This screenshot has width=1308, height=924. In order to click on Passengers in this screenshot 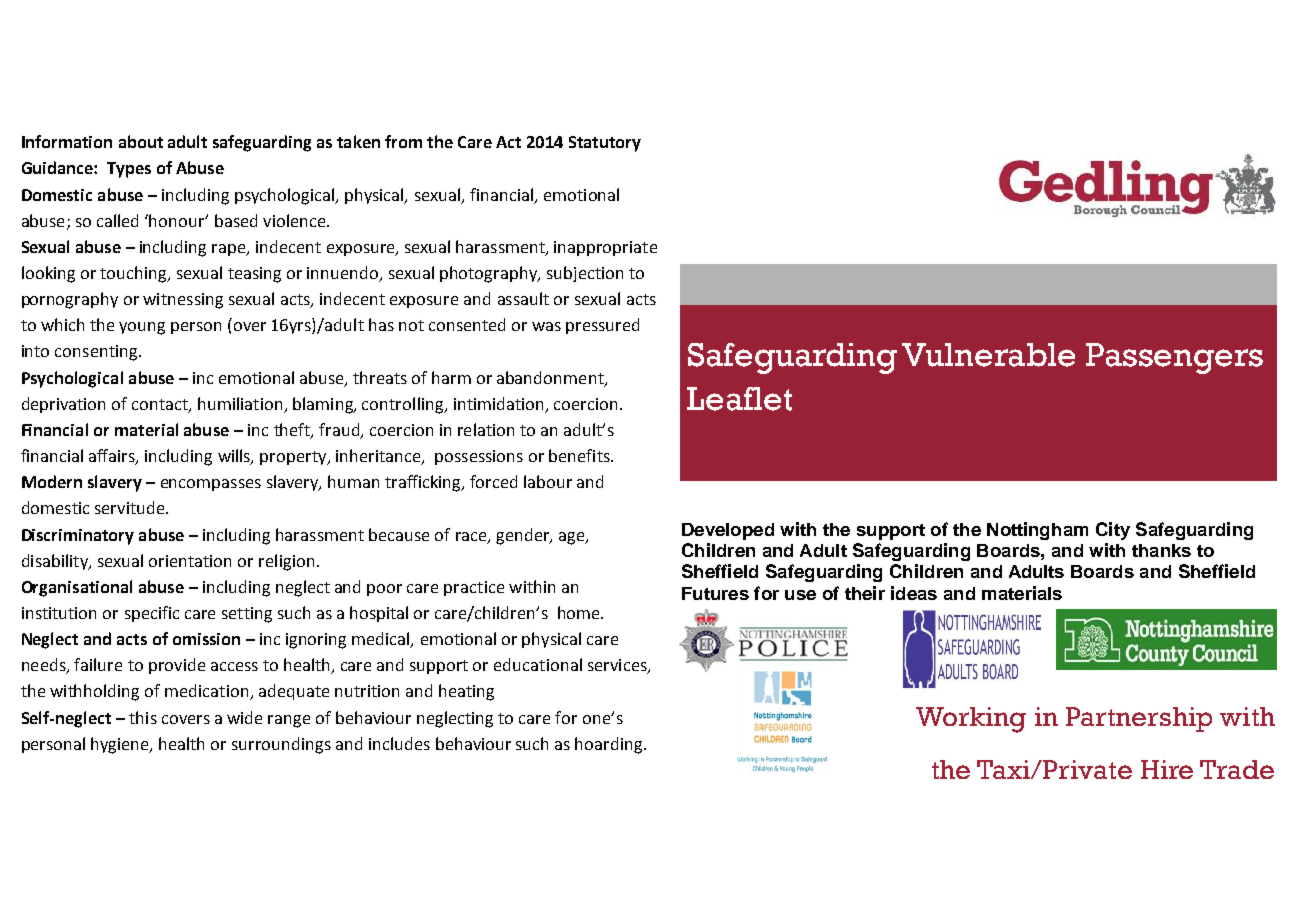, I will do `click(1174, 358)`.
